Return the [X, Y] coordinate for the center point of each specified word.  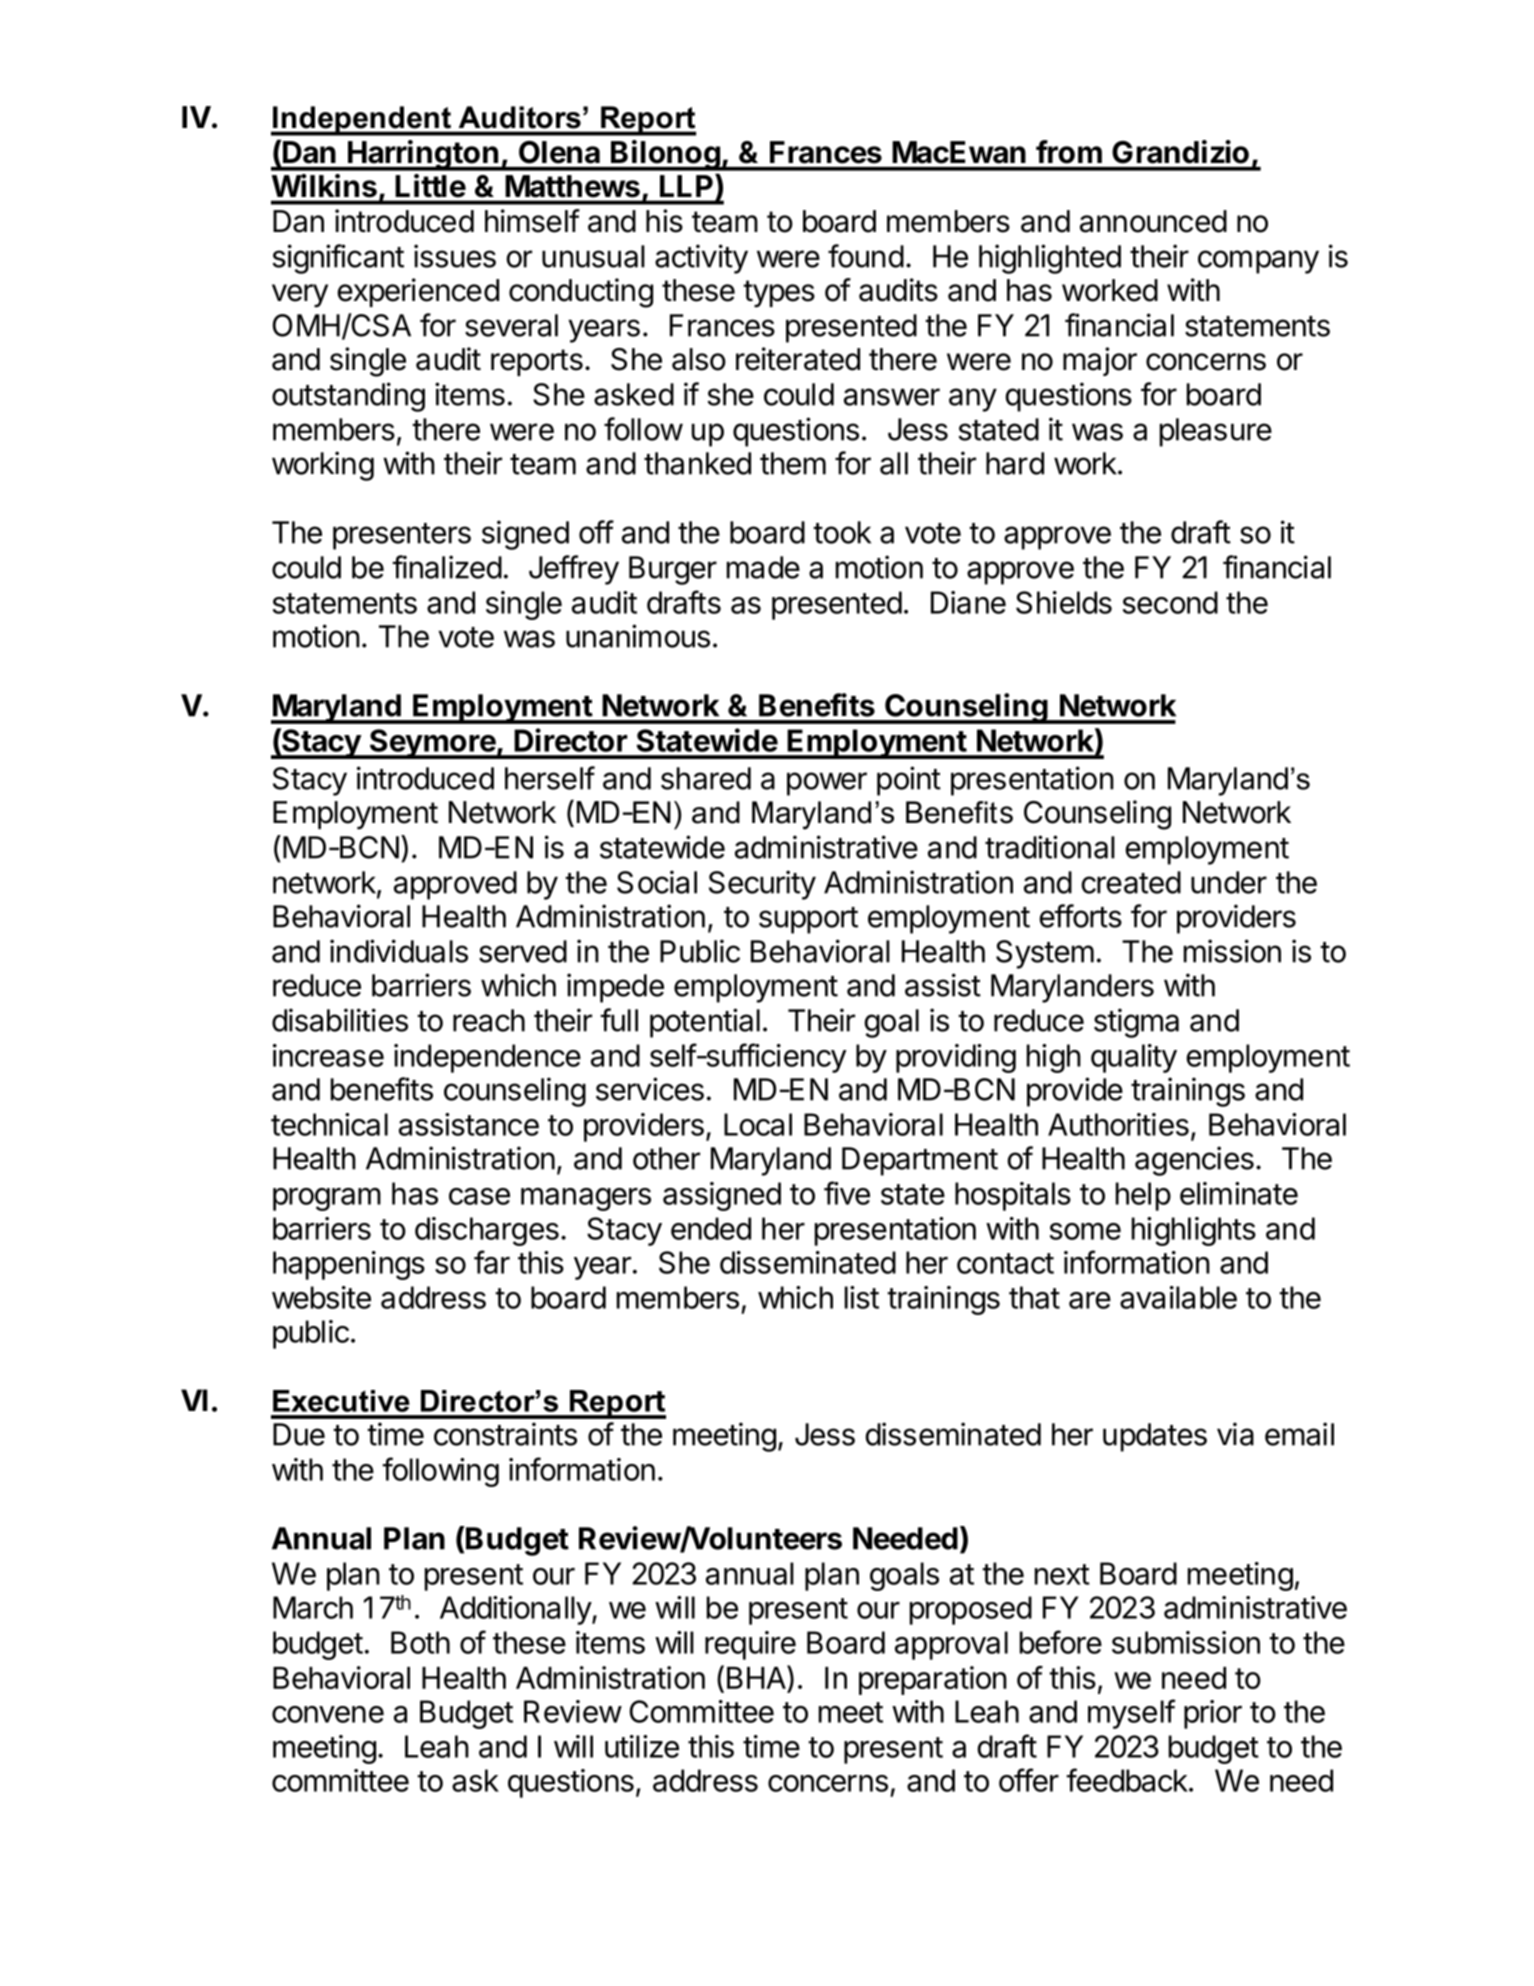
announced [1153, 221]
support [808, 920]
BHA [757, 1677]
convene [328, 1714]
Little [431, 185]
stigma [1136, 1023]
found [866, 256]
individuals [399, 951]
